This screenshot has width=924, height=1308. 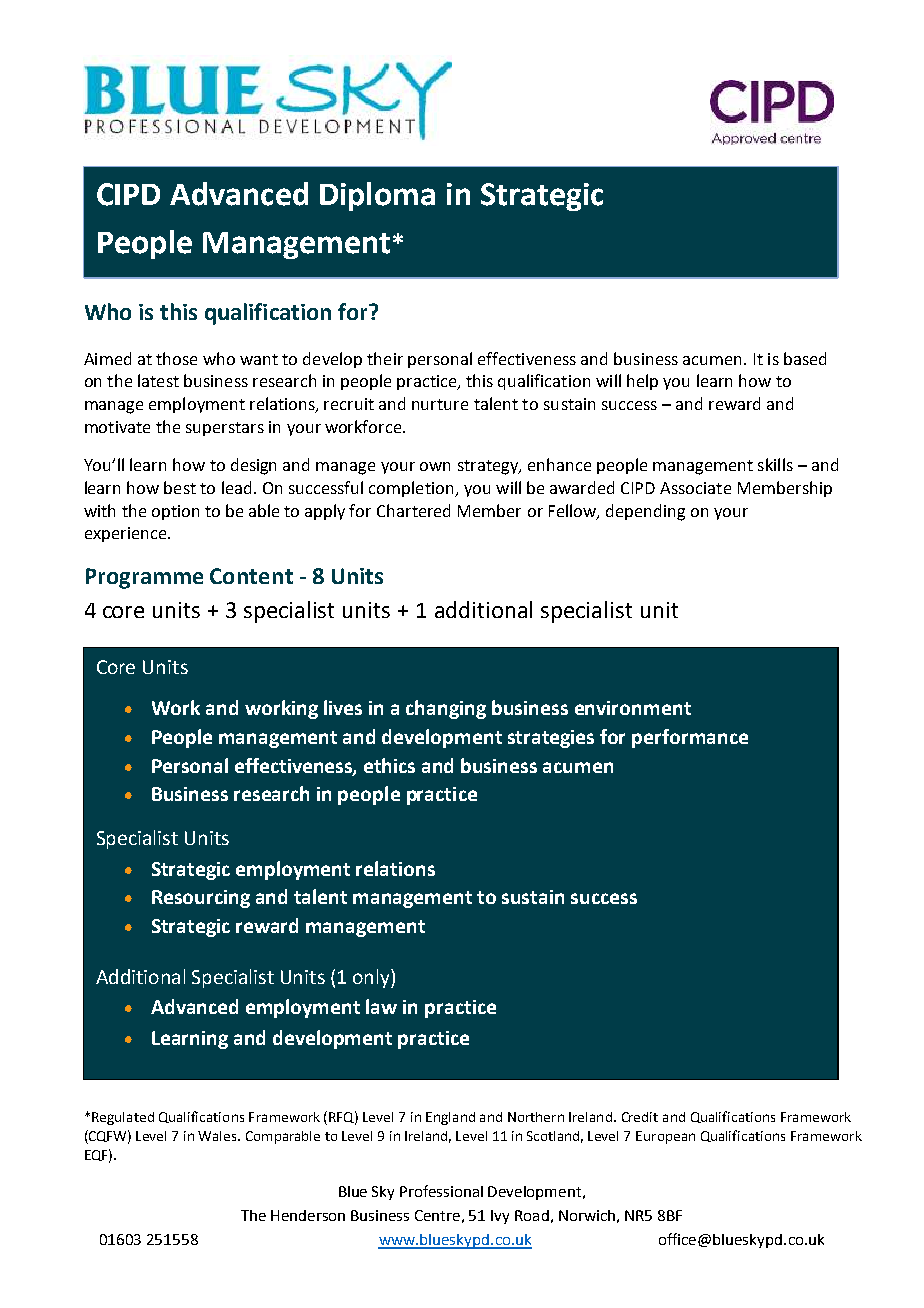 I want to click on Associate, so click(x=695, y=488).
